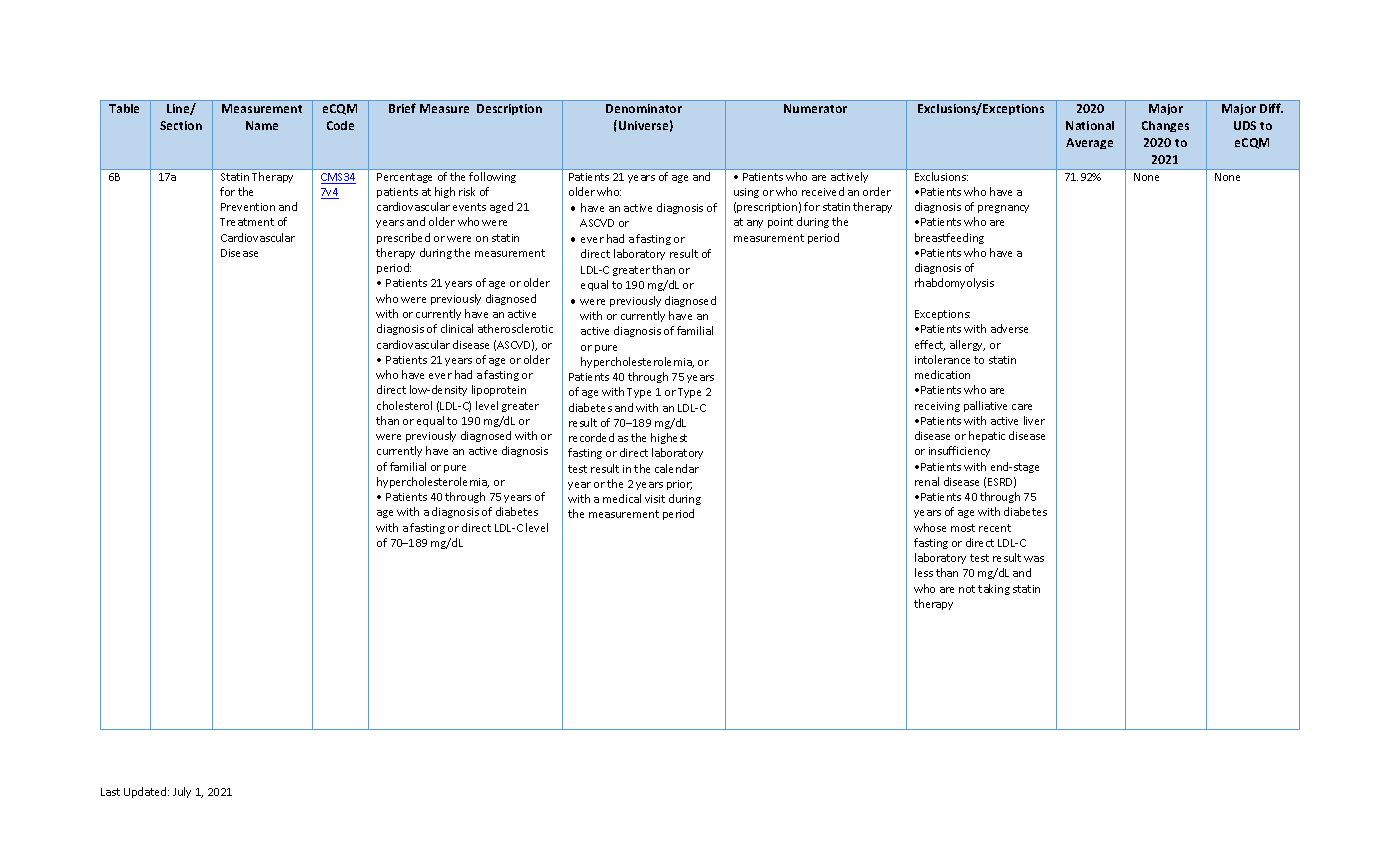 The height and width of the document is (850, 1400). Describe the element at coordinates (182, 792) in the document. I see `July` at that location.
